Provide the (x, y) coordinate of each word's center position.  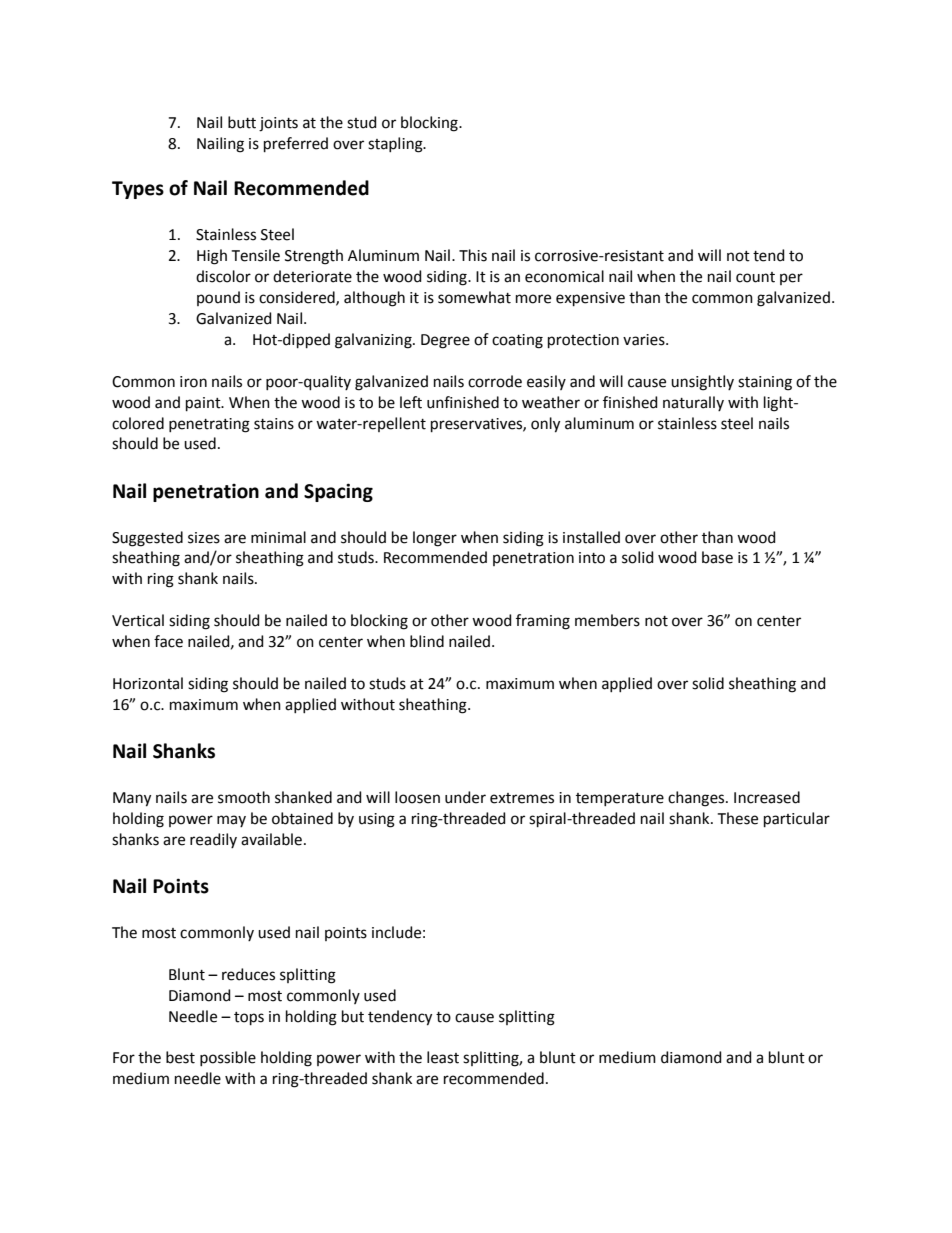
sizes (204, 538)
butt (242, 122)
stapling (396, 145)
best (180, 1057)
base (717, 557)
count (755, 277)
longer (435, 539)
